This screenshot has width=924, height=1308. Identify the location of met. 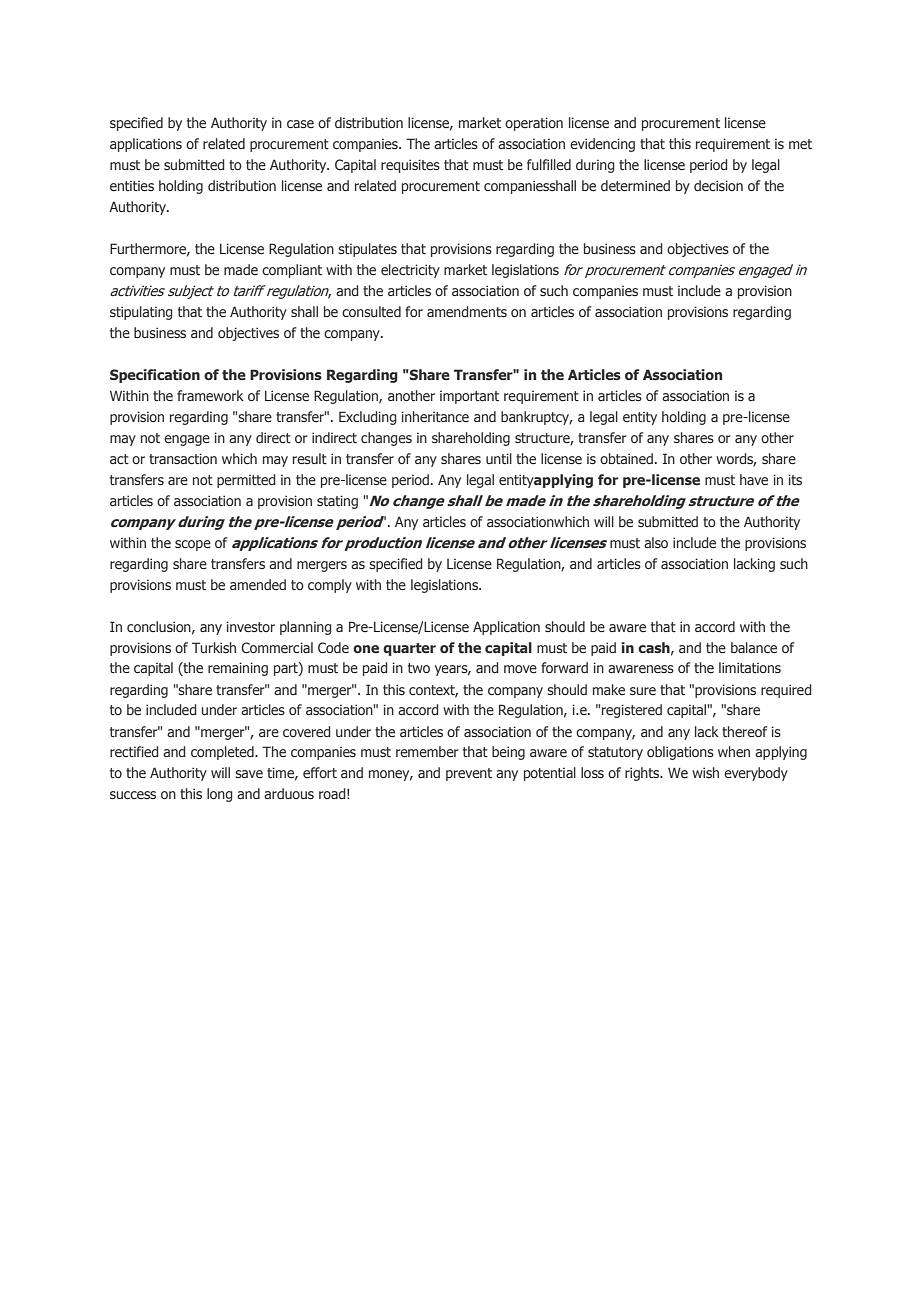
(800, 144).
